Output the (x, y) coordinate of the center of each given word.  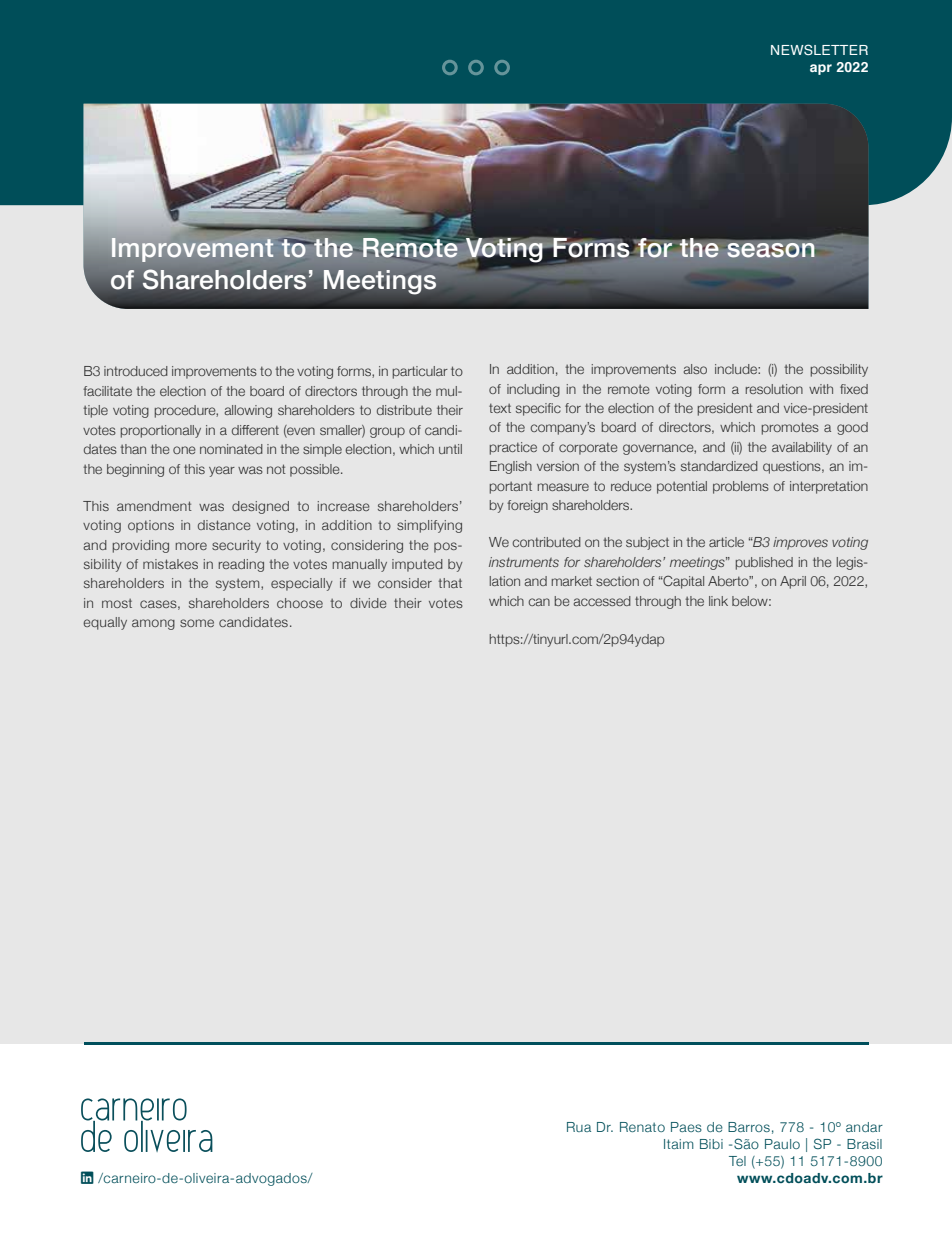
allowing (248, 411)
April (793, 582)
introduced (136, 371)
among (153, 624)
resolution (774, 389)
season (770, 250)
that (450, 583)
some (197, 623)
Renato (642, 1127)
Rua (579, 1127)
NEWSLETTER (819, 49)
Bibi (711, 1144)
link (718, 601)
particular (420, 372)
